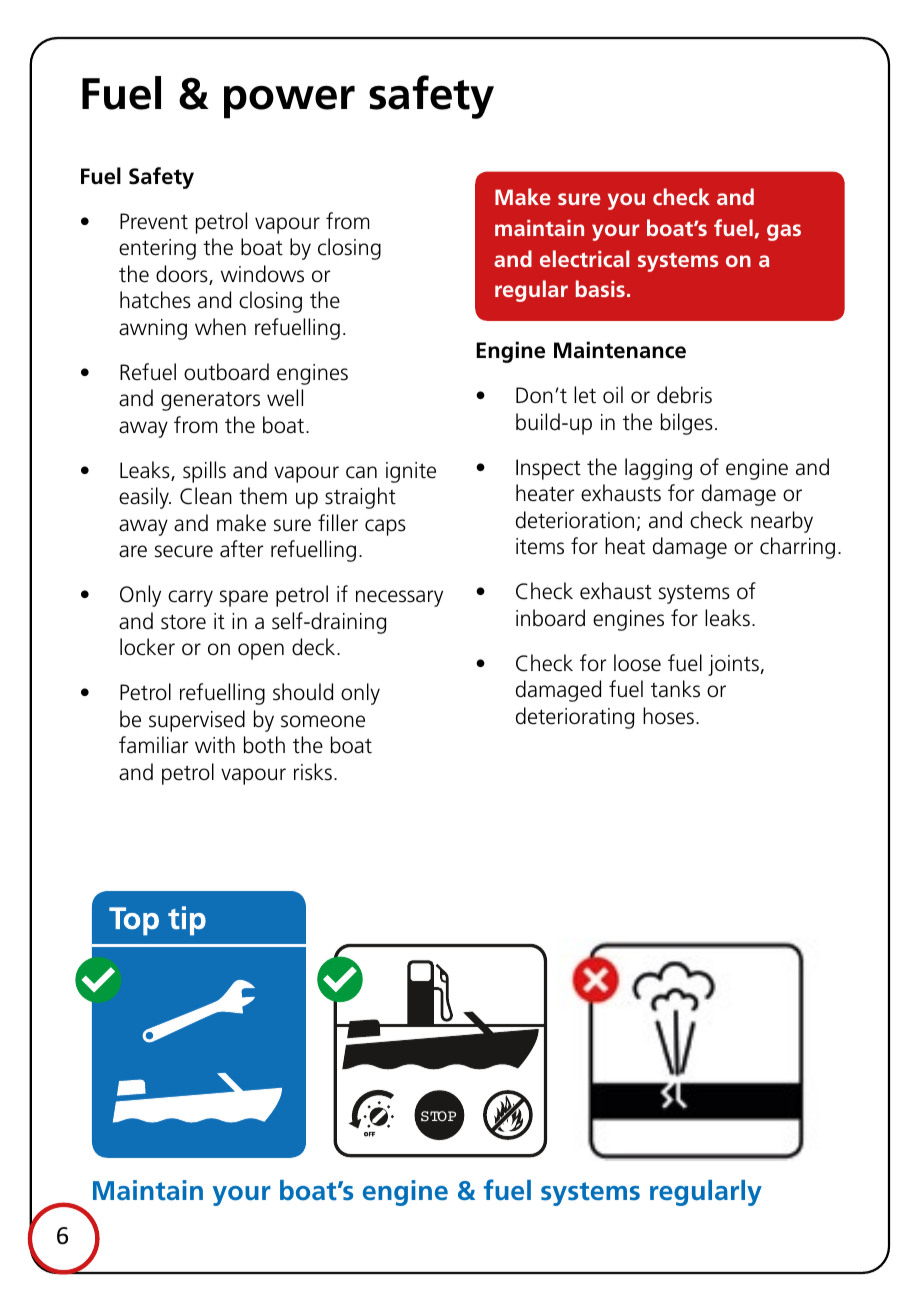 This image has width=924, height=1311. What do you see at coordinates (668, 716) in the image?
I see `hoses` at bounding box center [668, 716].
